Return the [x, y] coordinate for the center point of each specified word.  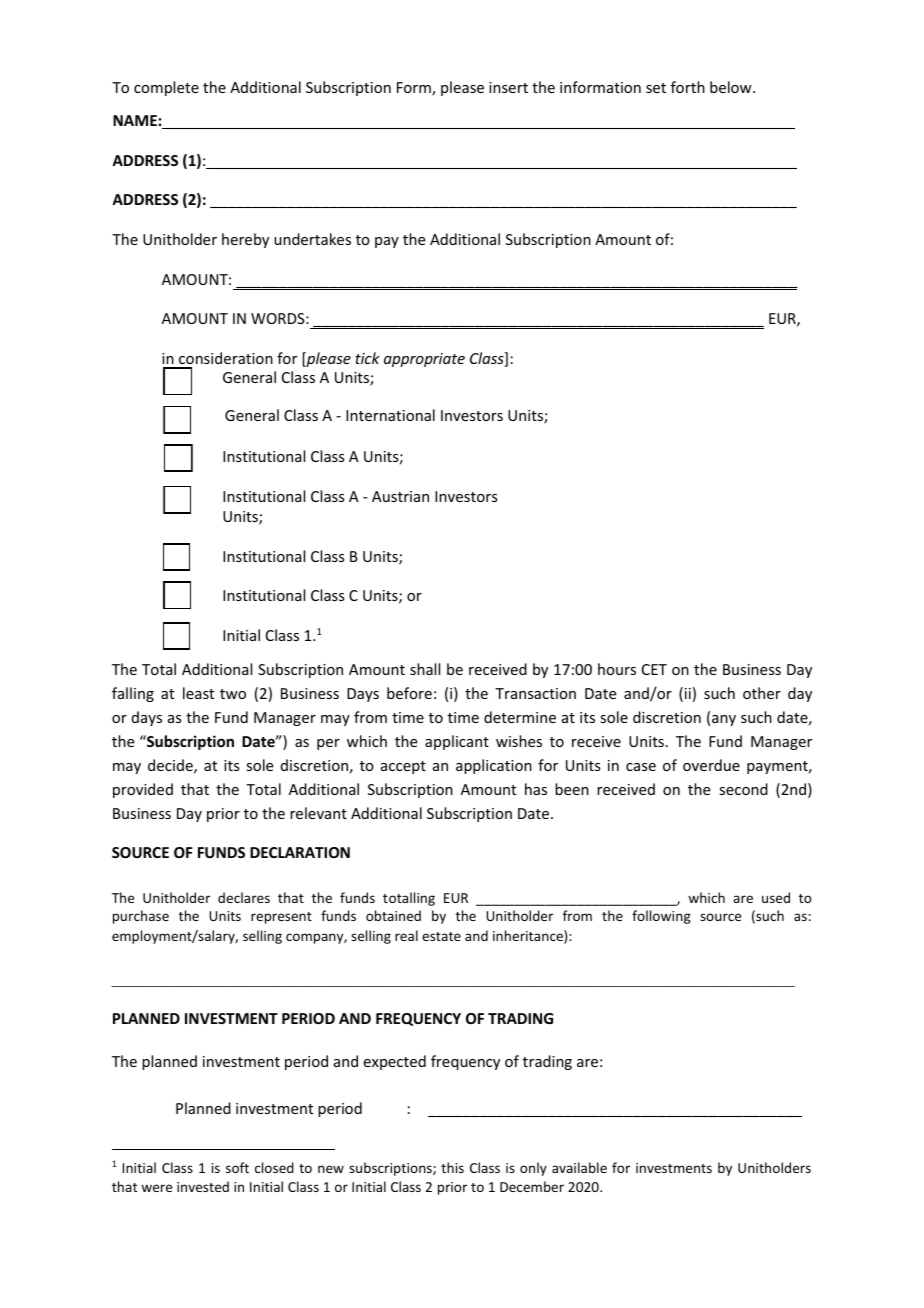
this [452, 1167]
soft [237, 1167]
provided [143, 790]
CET [654, 669]
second [743, 789]
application [494, 766]
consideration [226, 358]
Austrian [400, 496]
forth [688, 87]
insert [508, 87]
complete [166, 88]
